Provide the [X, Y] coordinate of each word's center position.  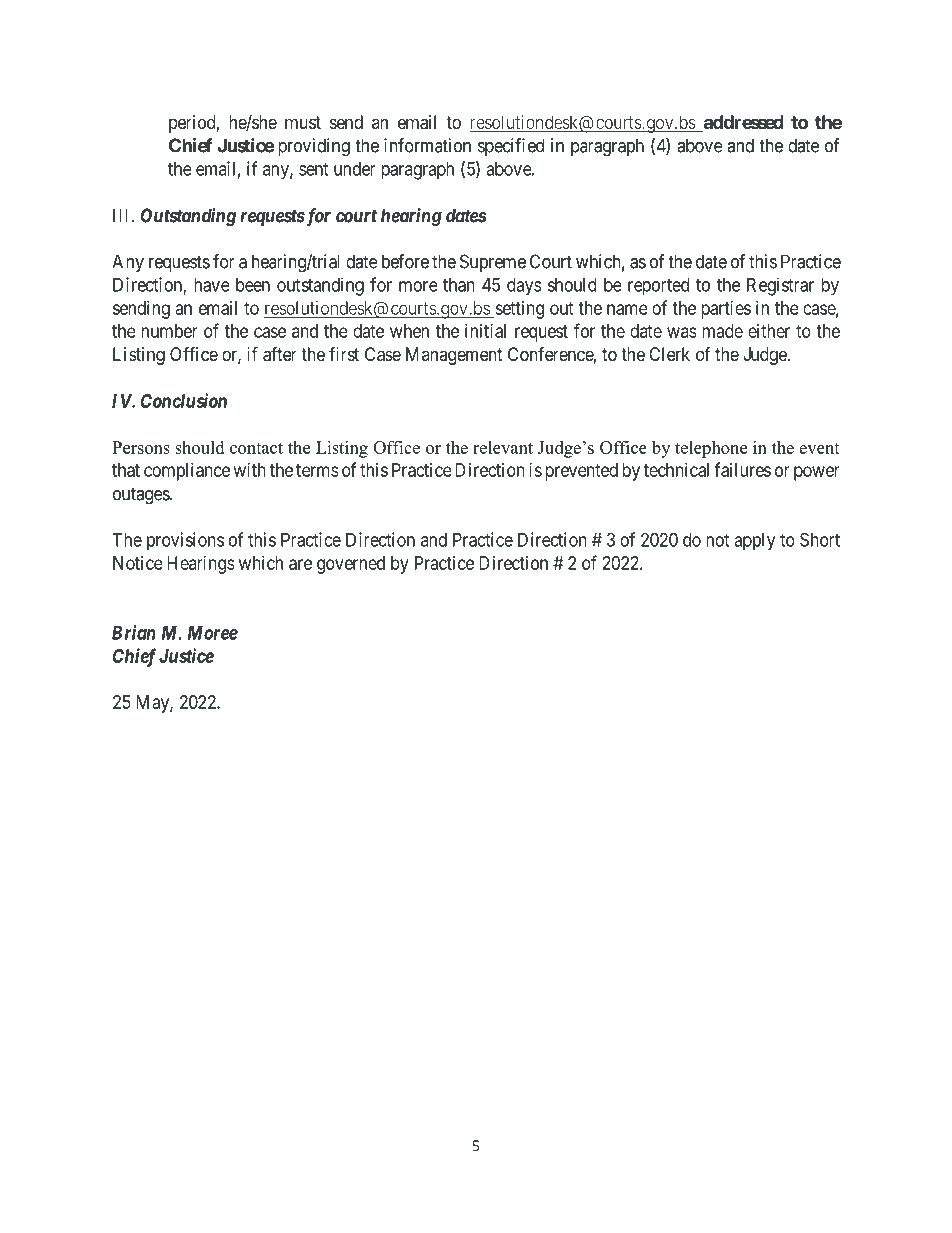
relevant [503, 447]
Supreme [493, 263]
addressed [742, 123]
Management [454, 356]
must [303, 122]
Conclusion [184, 400]
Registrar [780, 286]
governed [351, 565]
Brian [134, 632]
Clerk [669, 354]
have [212, 285]
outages [142, 496]
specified [511, 147]
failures [742, 469]
